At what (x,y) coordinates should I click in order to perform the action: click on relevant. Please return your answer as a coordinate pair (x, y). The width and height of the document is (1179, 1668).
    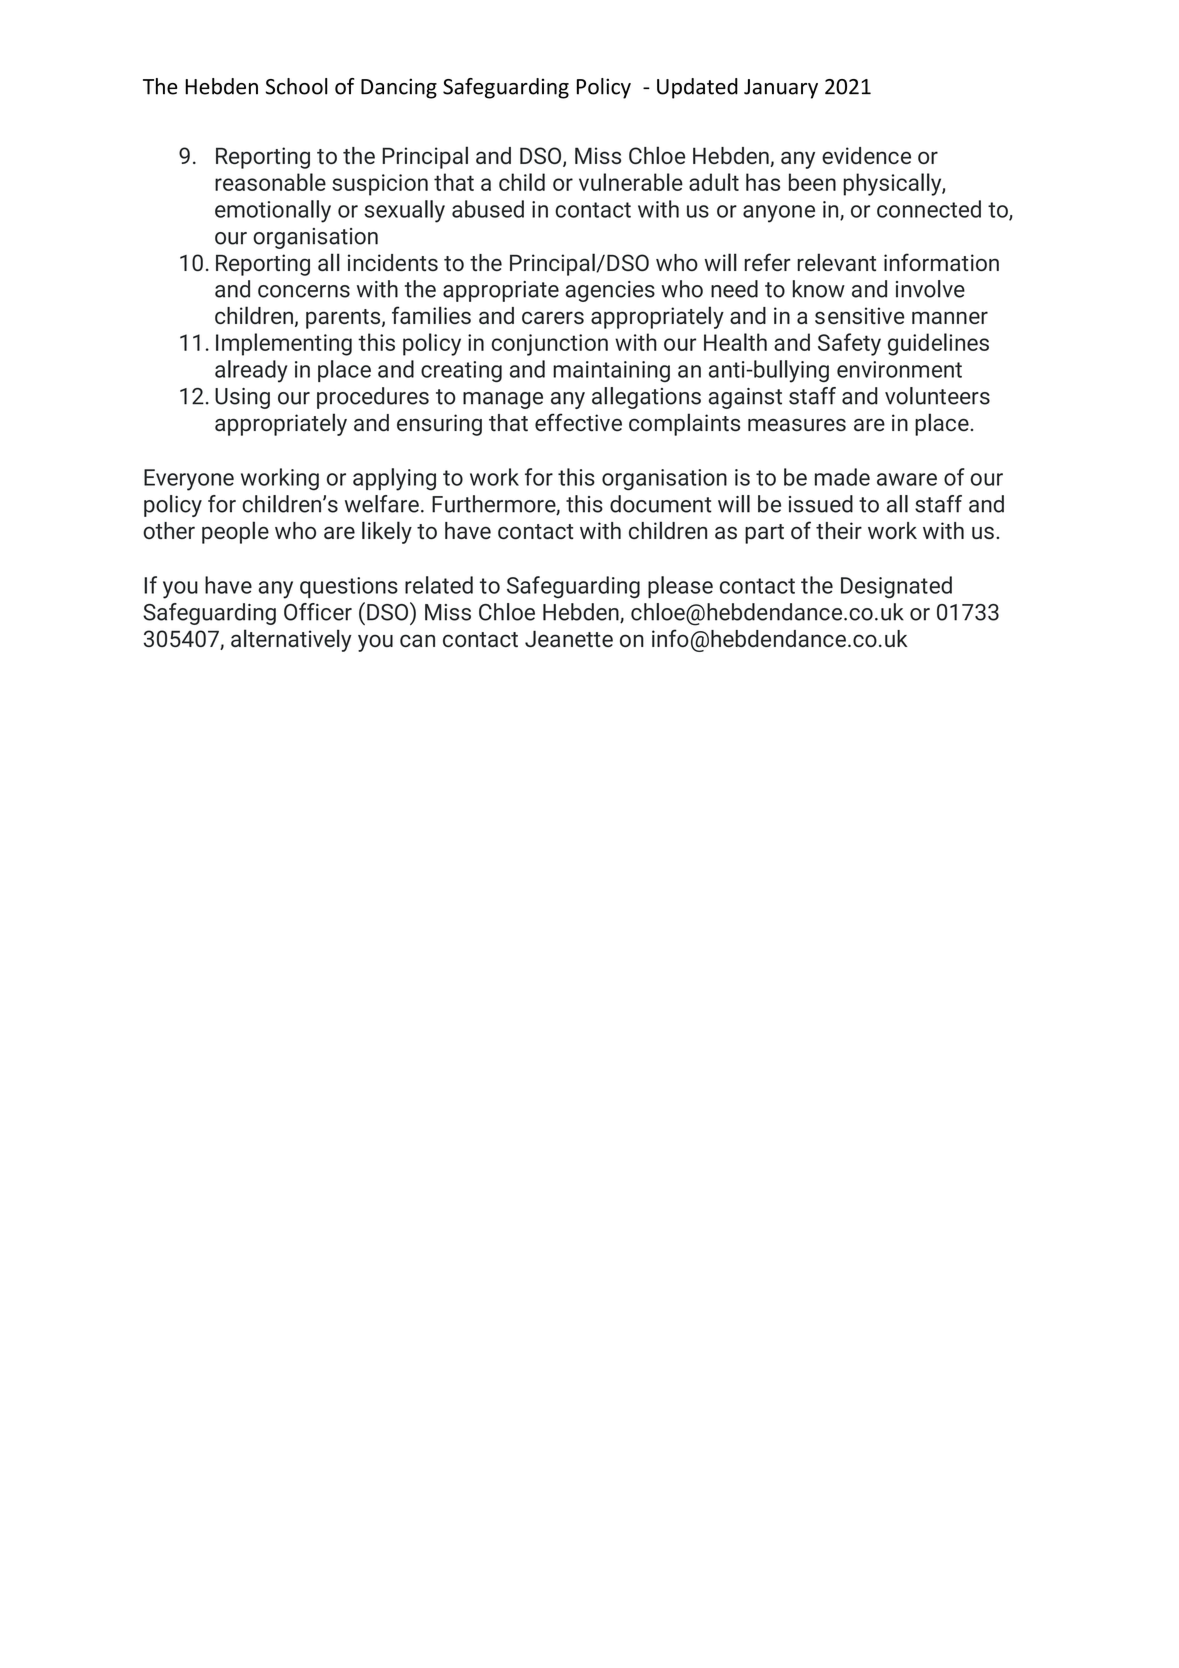
    Looking at the image, I should click on (836, 262).
